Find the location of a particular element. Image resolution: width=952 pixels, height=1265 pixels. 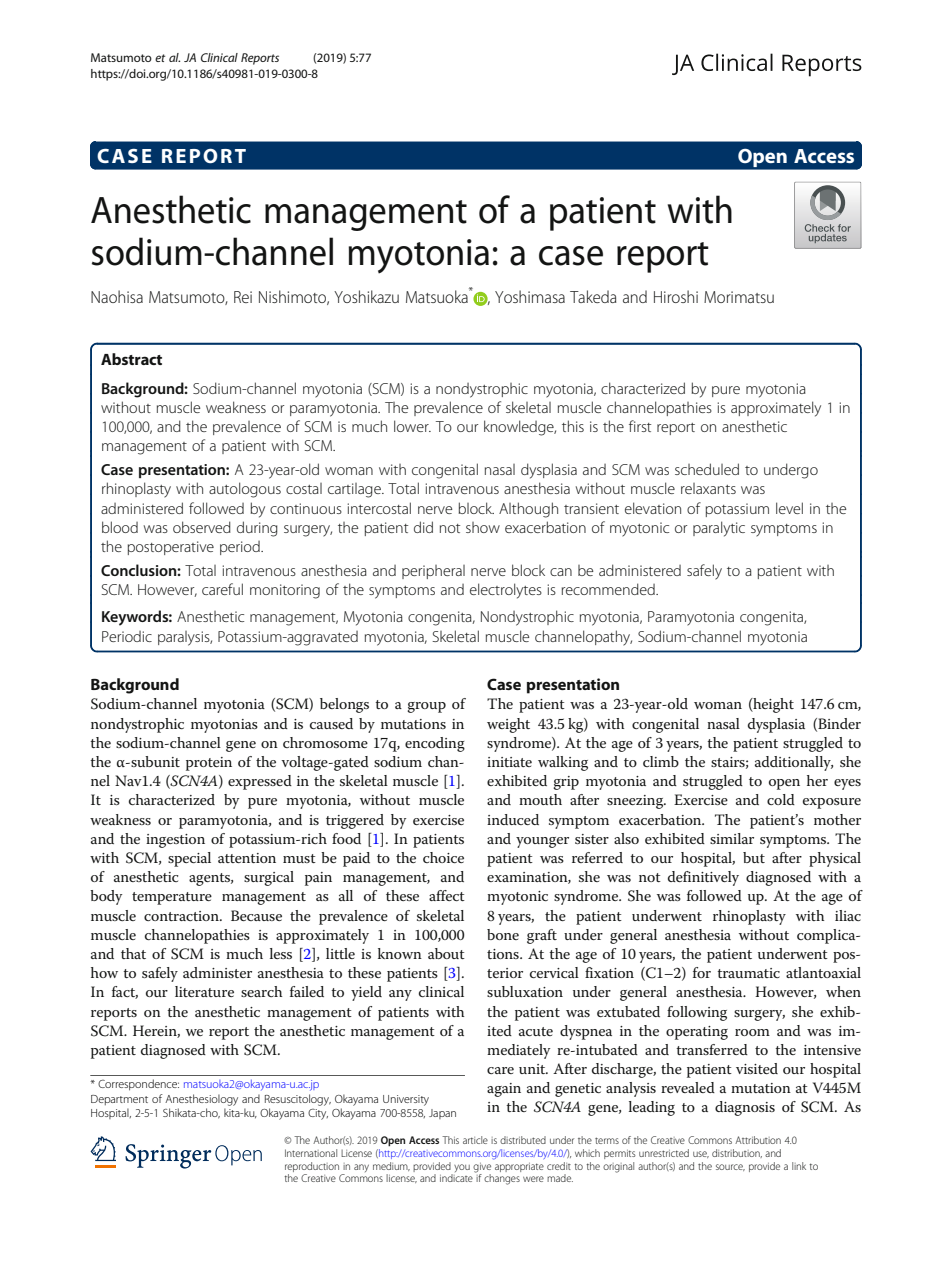

Abstract is located at coordinates (131, 359).
